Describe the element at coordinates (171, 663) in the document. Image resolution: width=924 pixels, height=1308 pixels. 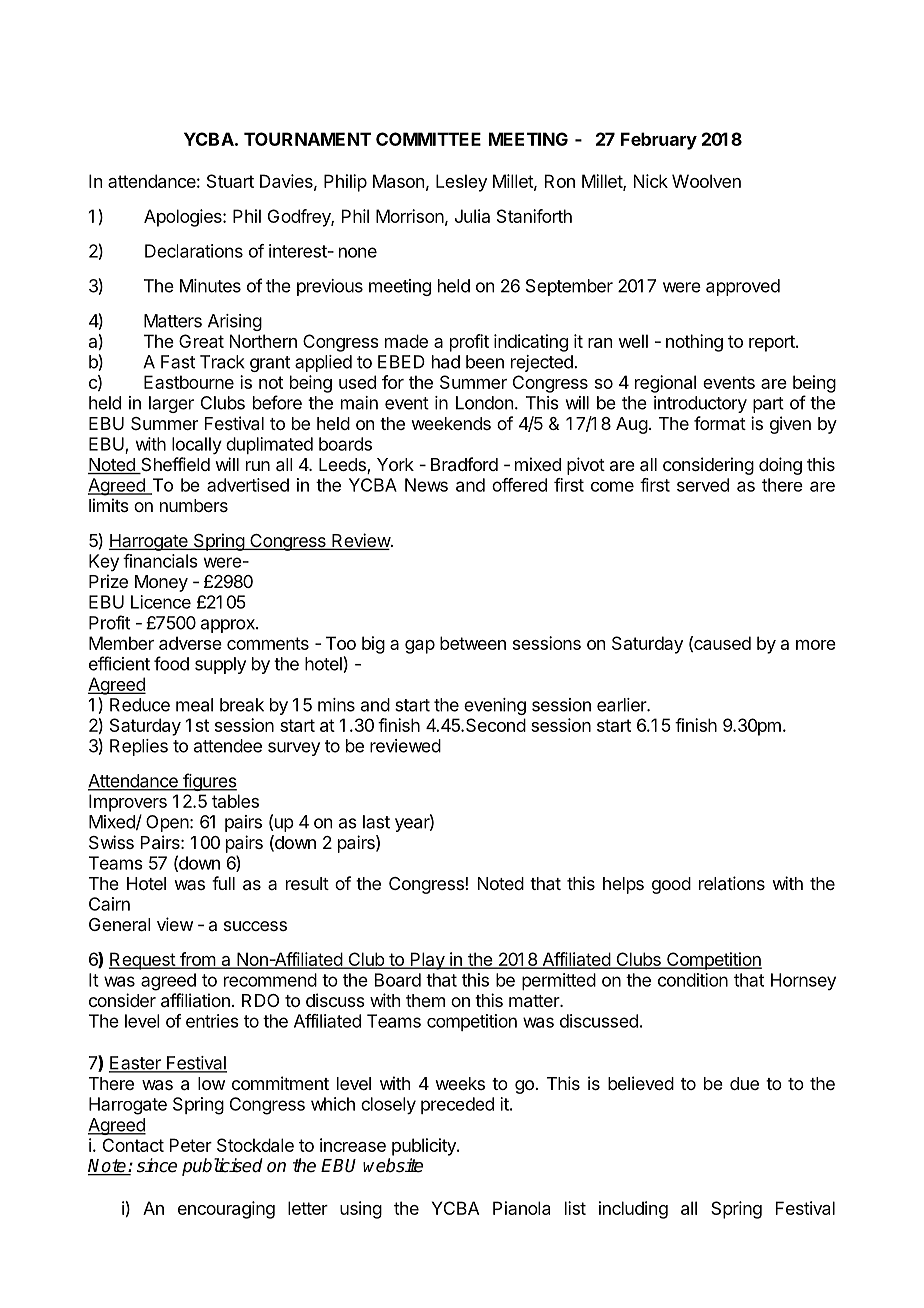
I see `food` at that location.
